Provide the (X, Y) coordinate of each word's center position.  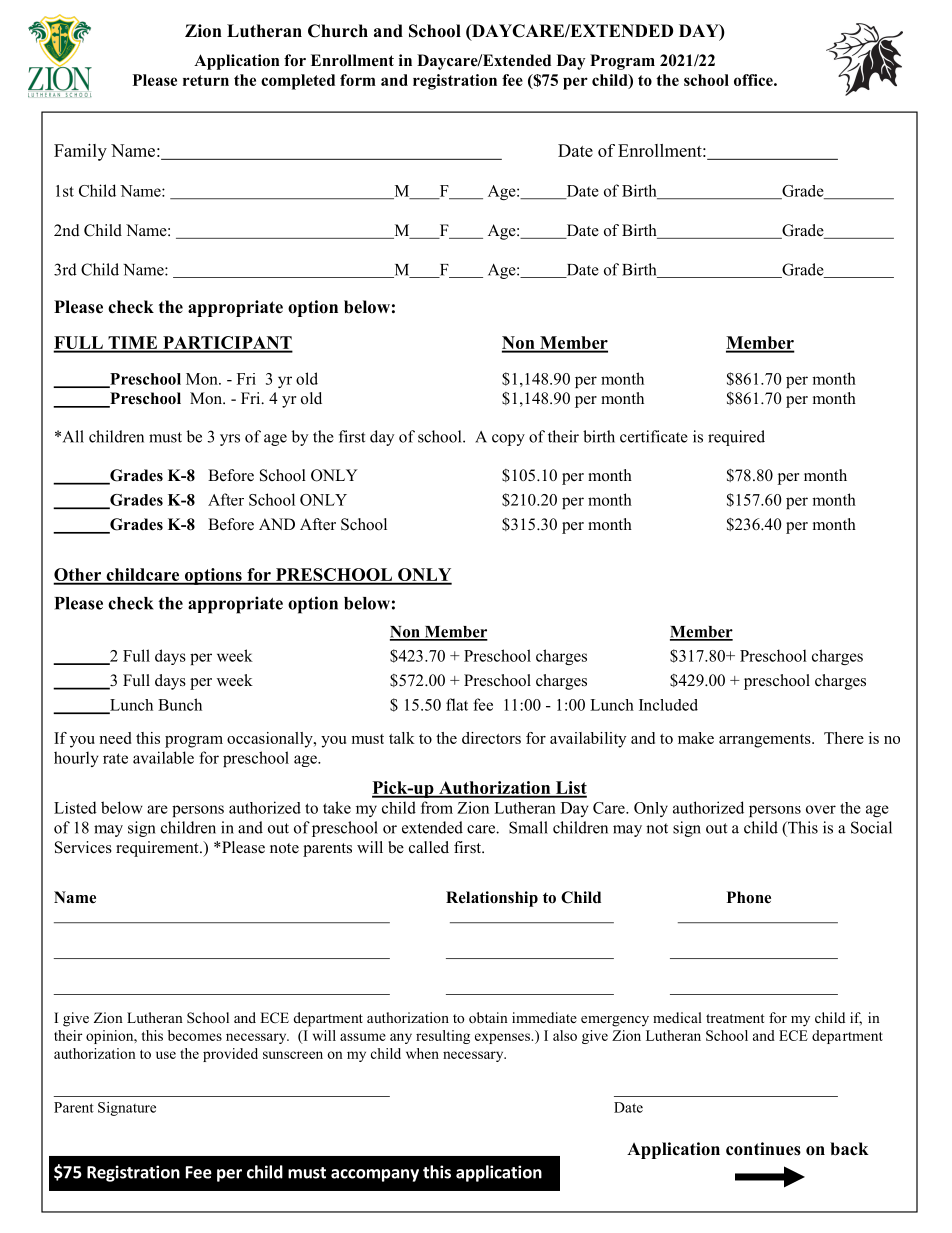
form (358, 80)
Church (338, 31)
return (206, 80)
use (166, 1055)
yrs (230, 440)
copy (508, 440)
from (437, 807)
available (163, 757)
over (821, 809)
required (736, 438)
